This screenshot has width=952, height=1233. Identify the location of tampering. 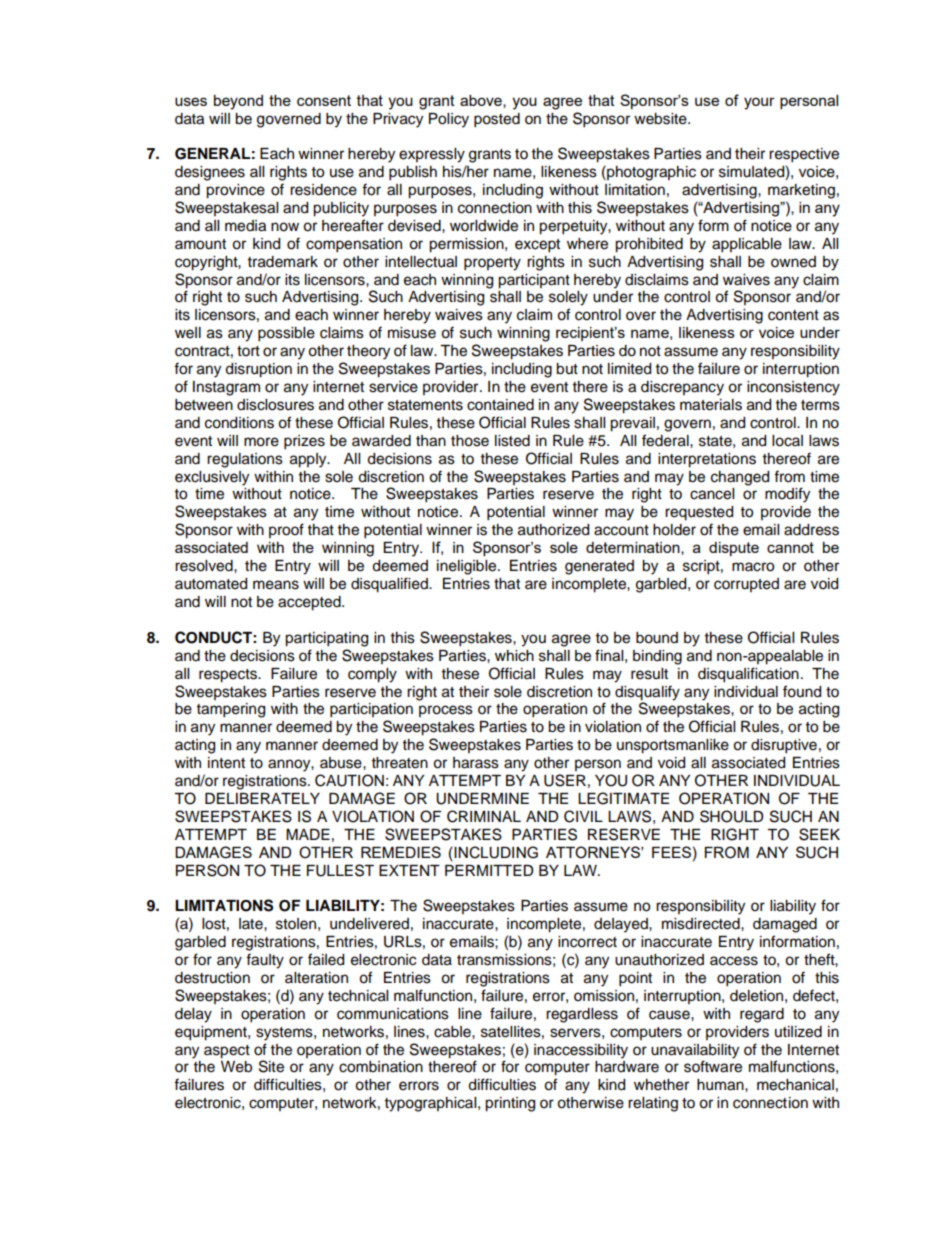
(231, 710).
